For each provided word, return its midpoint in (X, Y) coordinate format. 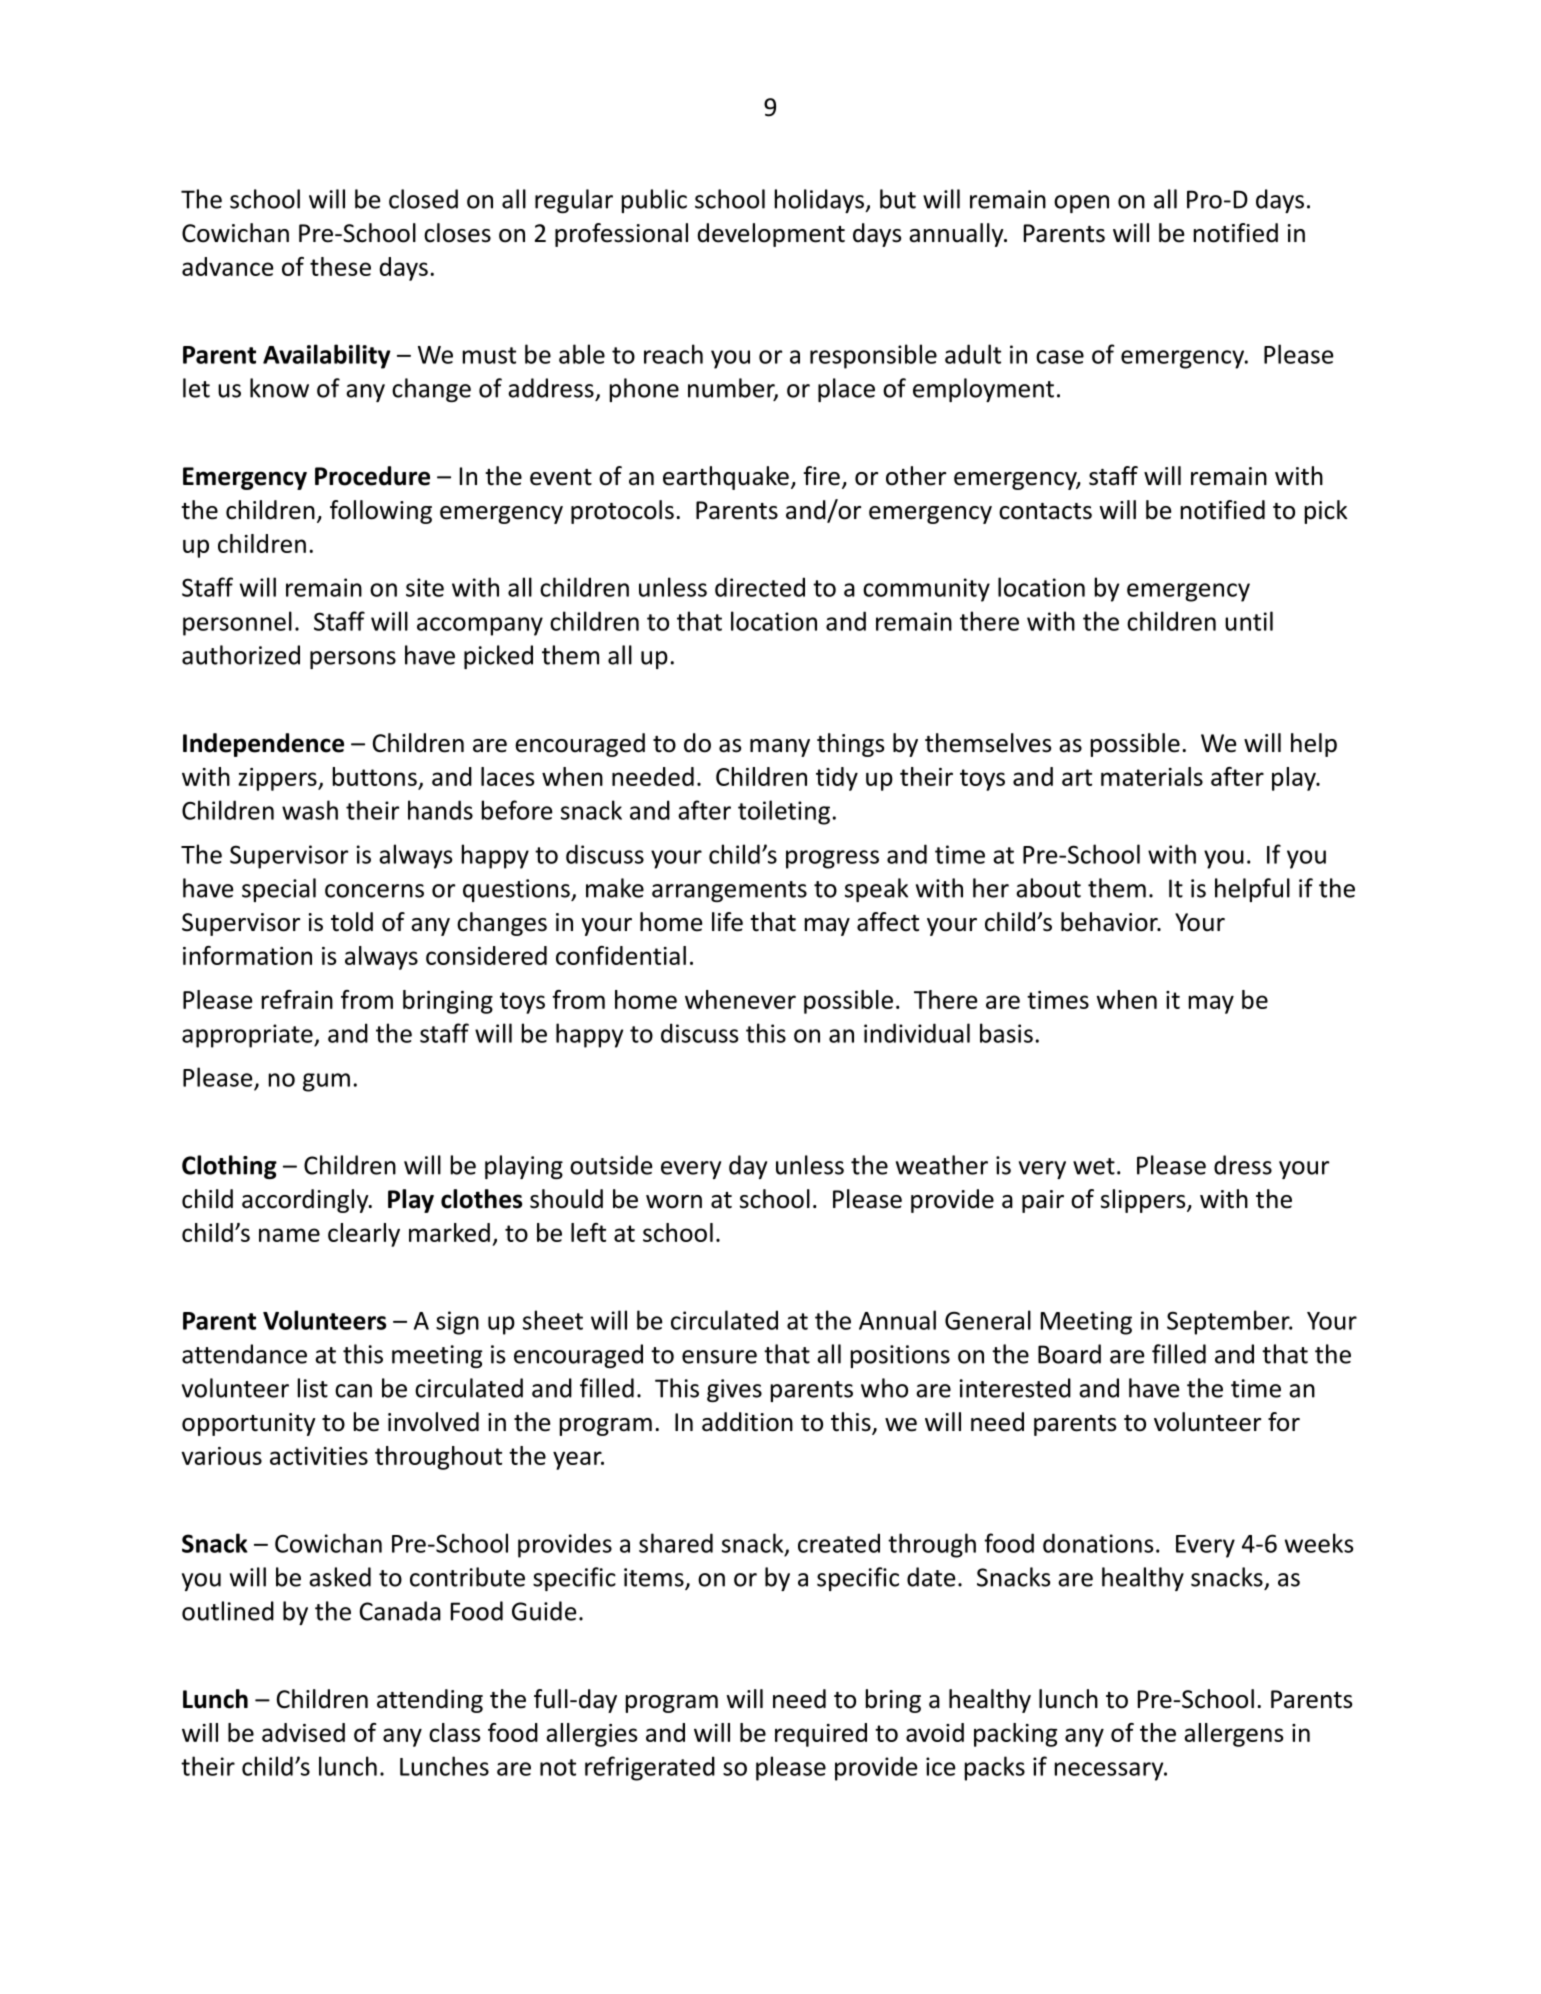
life (727, 922)
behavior (1110, 922)
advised (303, 1732)
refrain (297, 999)
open (1081, 204)
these (340, 266)
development (771, 235)
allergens (1233, 1735)
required (821, 1735)
